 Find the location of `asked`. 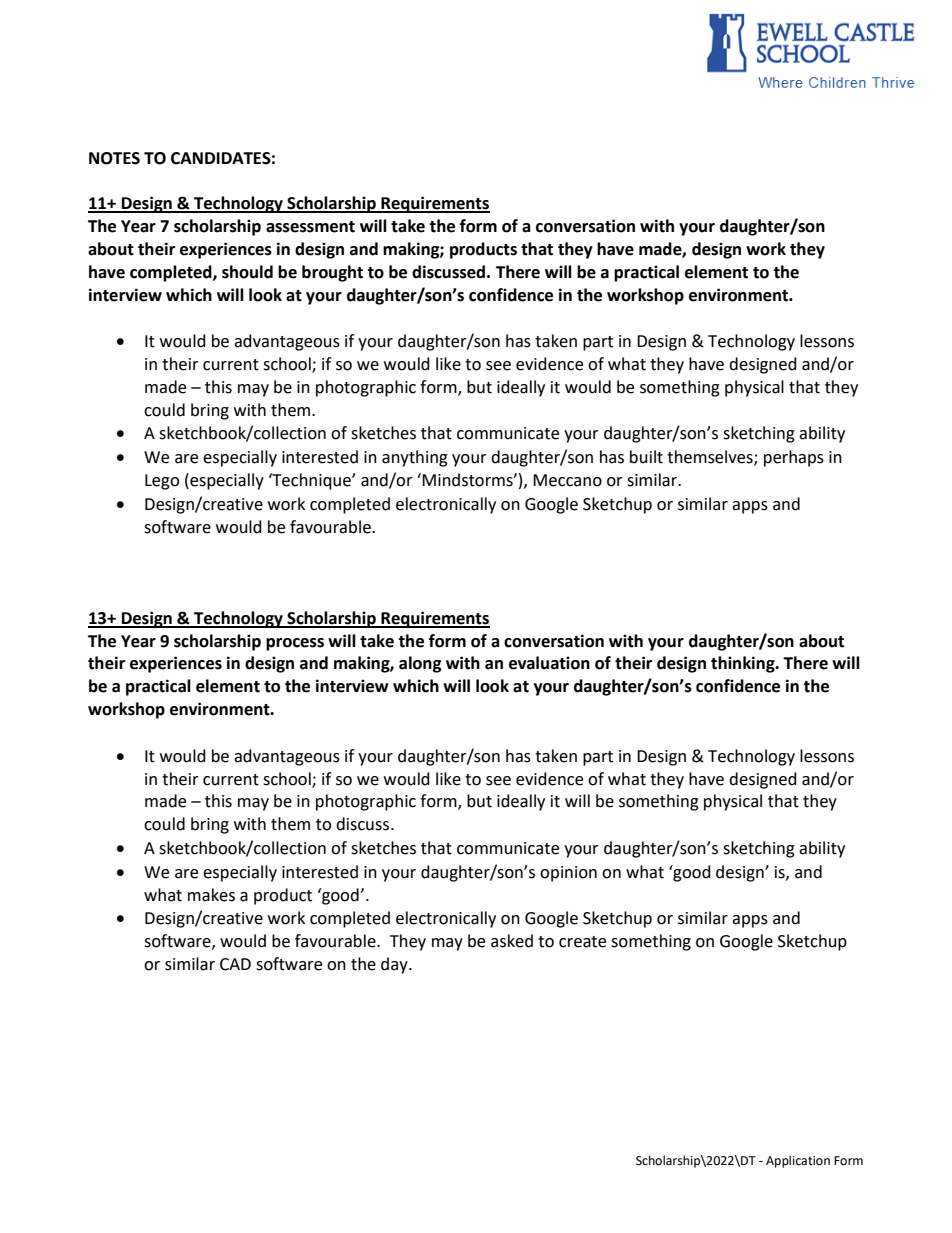

asked is located at coordinates (512, 941).
